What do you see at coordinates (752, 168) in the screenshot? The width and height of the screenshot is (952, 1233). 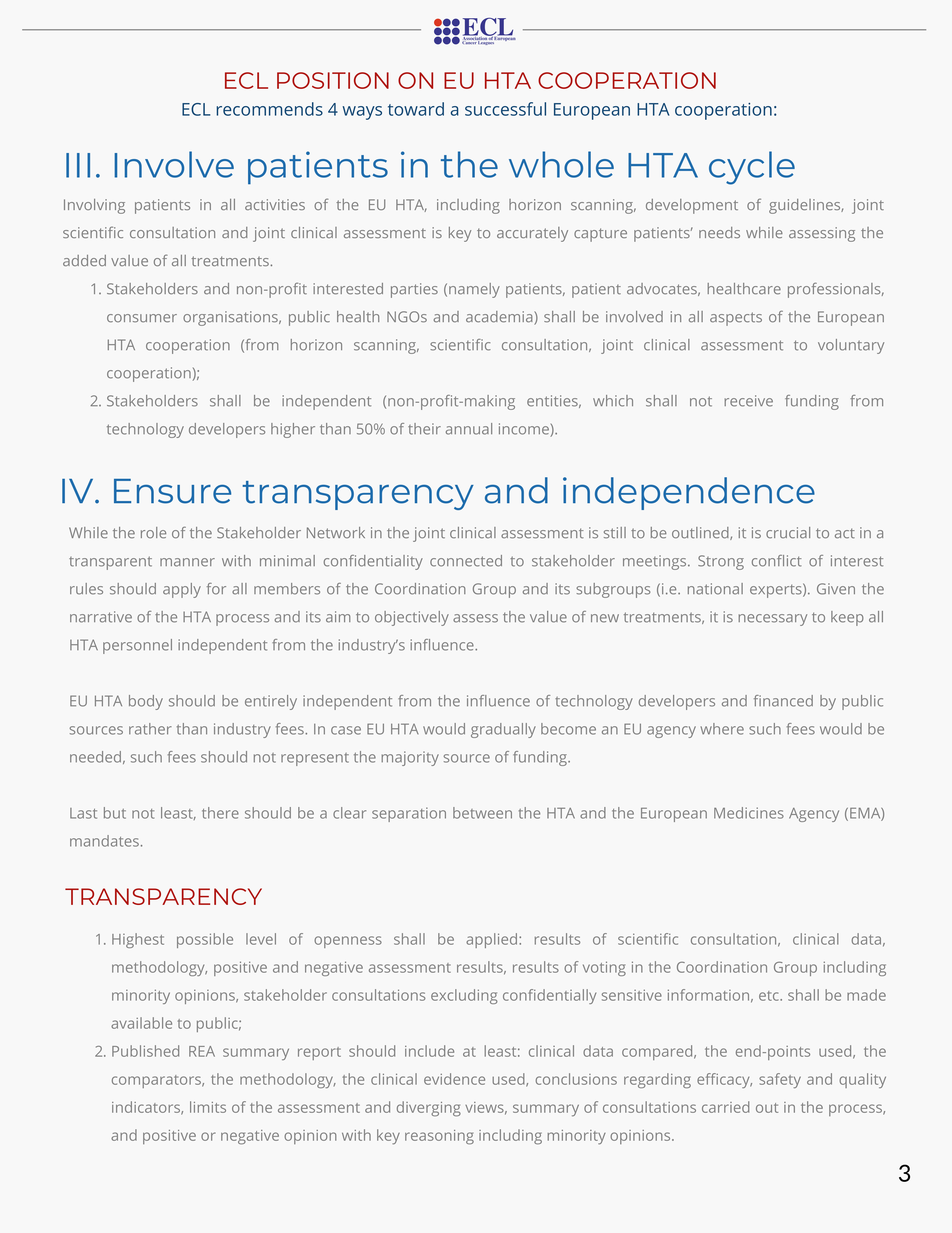 I see `cycle` at bounding box center [752, 168].
